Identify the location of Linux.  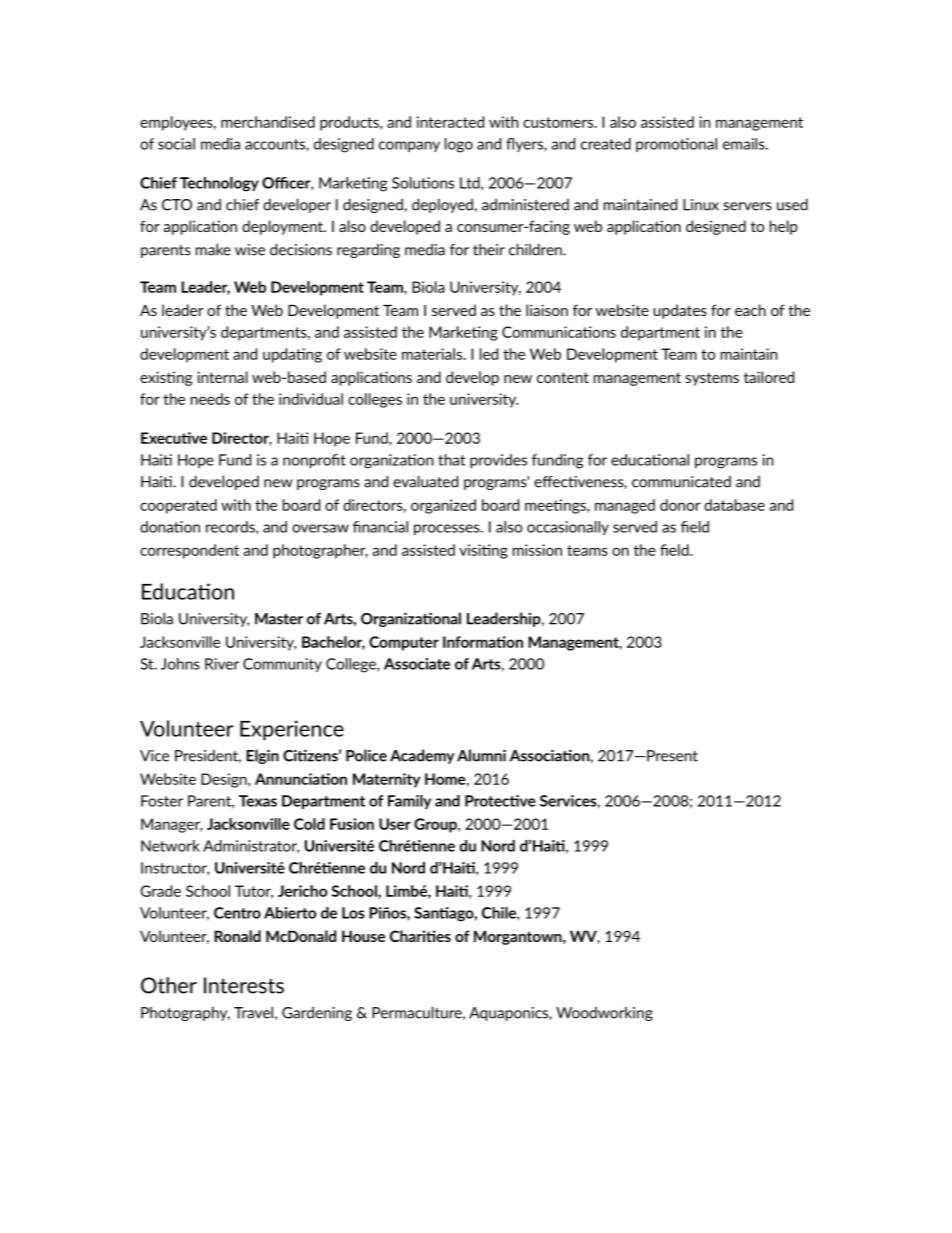
(701, 205).
